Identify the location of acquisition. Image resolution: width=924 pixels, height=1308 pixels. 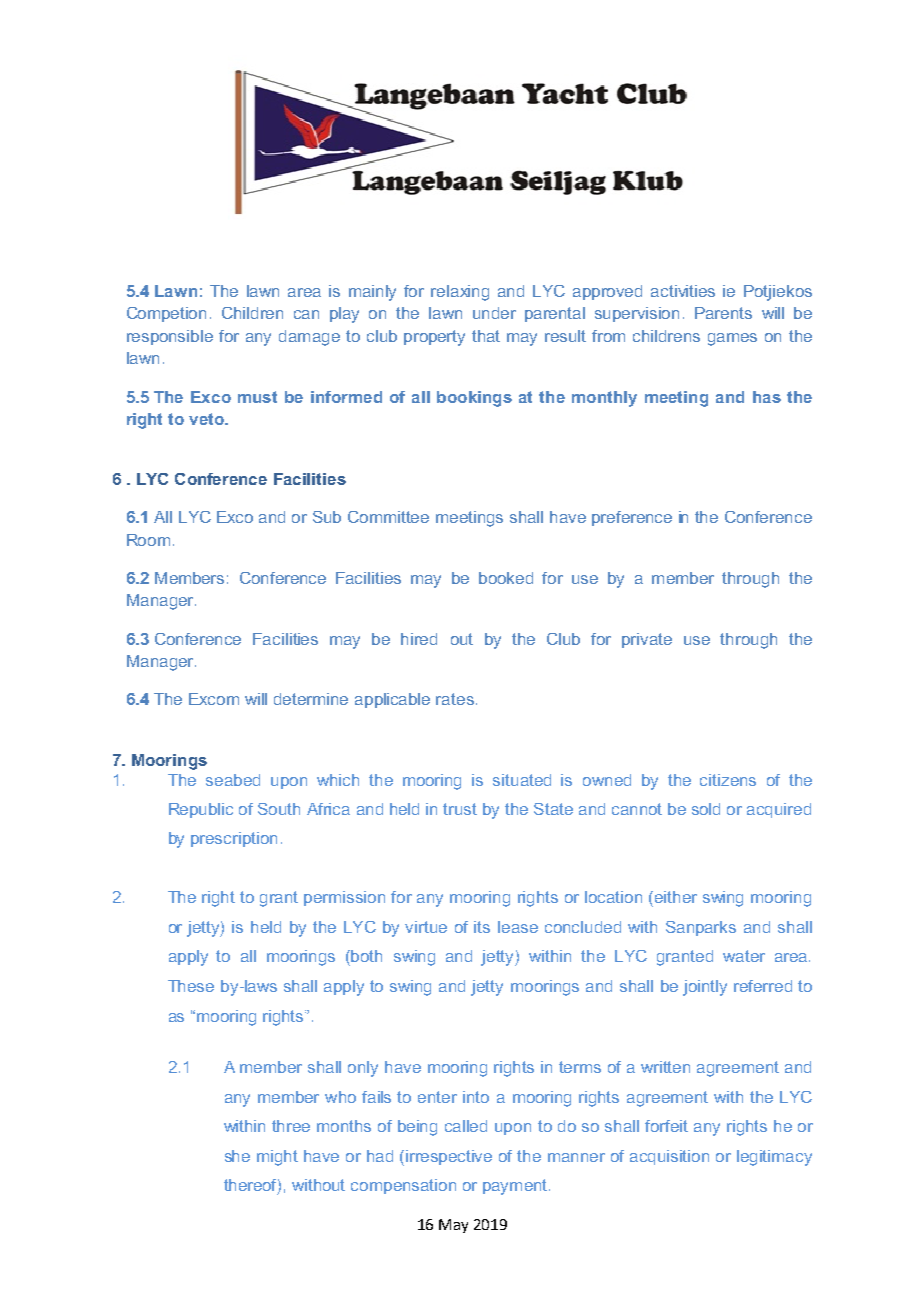
(669, 1157).
